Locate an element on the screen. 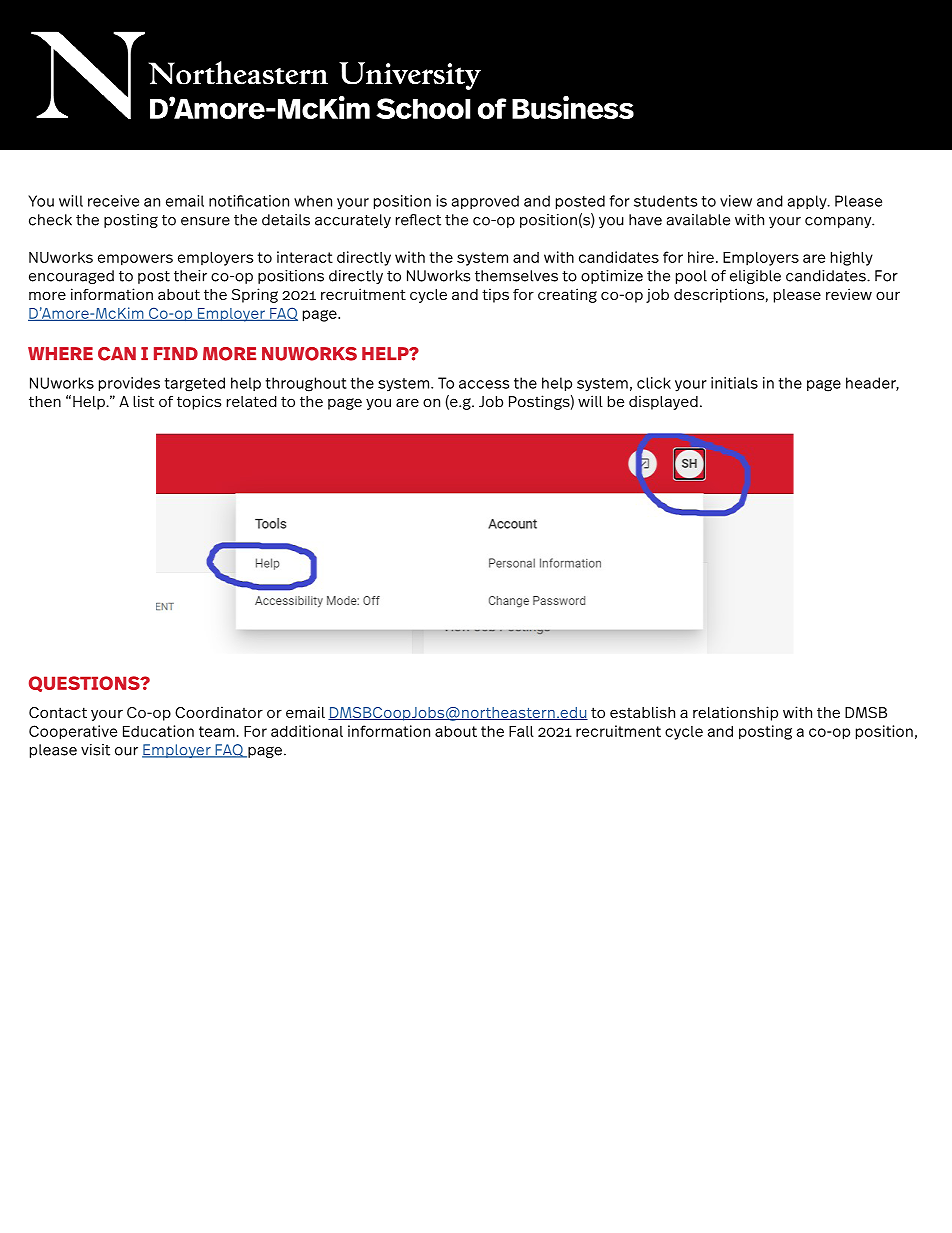 Image resolution: width=952 pixels, height=1233 pixels. list is located at coordinates (143, 401).
